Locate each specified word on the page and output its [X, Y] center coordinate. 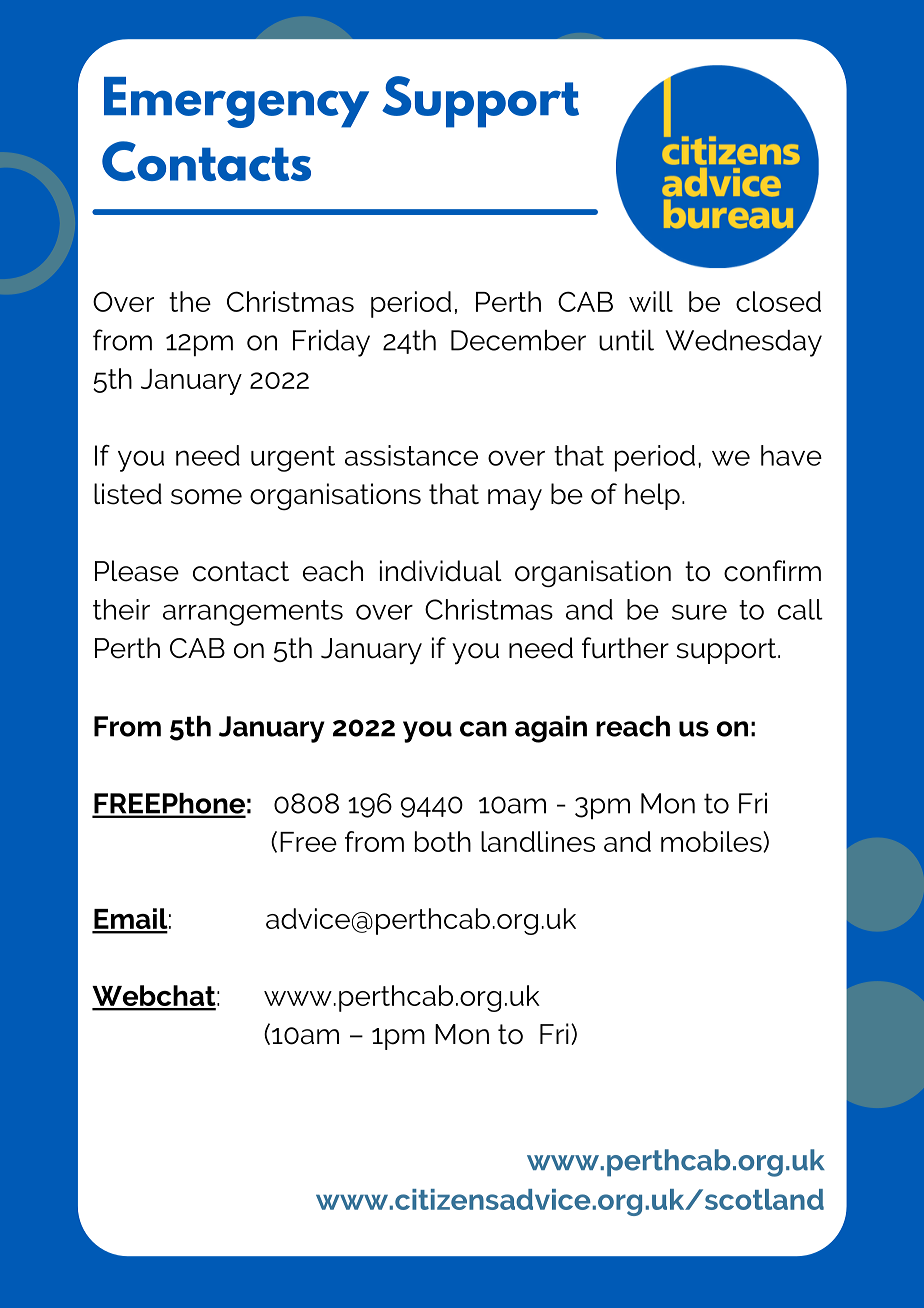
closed [778, 301]
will [651, 301]
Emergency [236, 102]
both [443, 841]
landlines [538, 841]
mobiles [712, 841]
